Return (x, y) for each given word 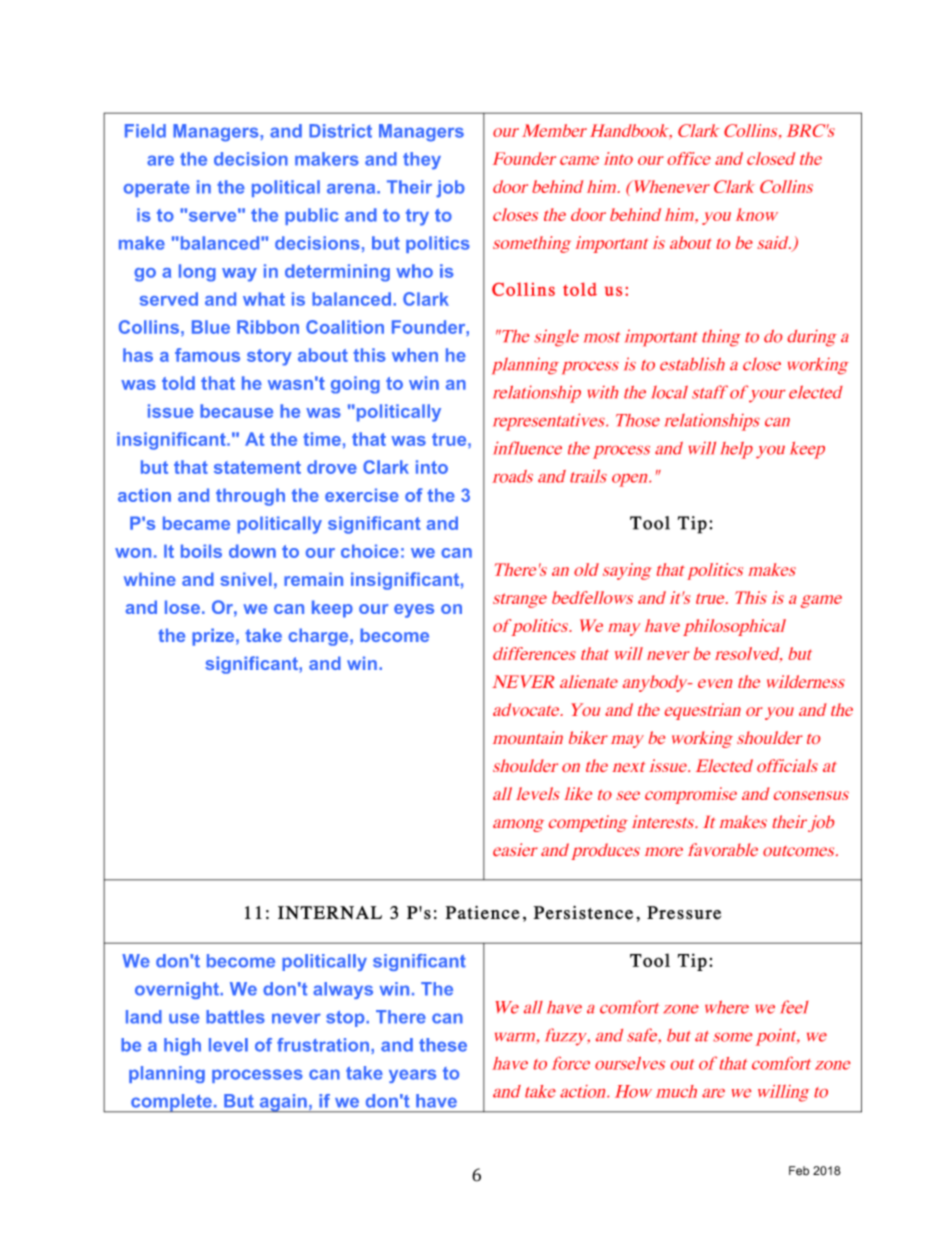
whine (150, 579)
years (412, 1076)
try (417, 217)
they (422, 161)
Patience (483, 913)
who (414, 271)
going (355, 385)
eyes (414, 611)
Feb (799, 1171)
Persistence (583, 913)
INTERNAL (330, 912)
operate (156, 189)
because (236, 411)
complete (171, 1103)
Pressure (684, 913)
